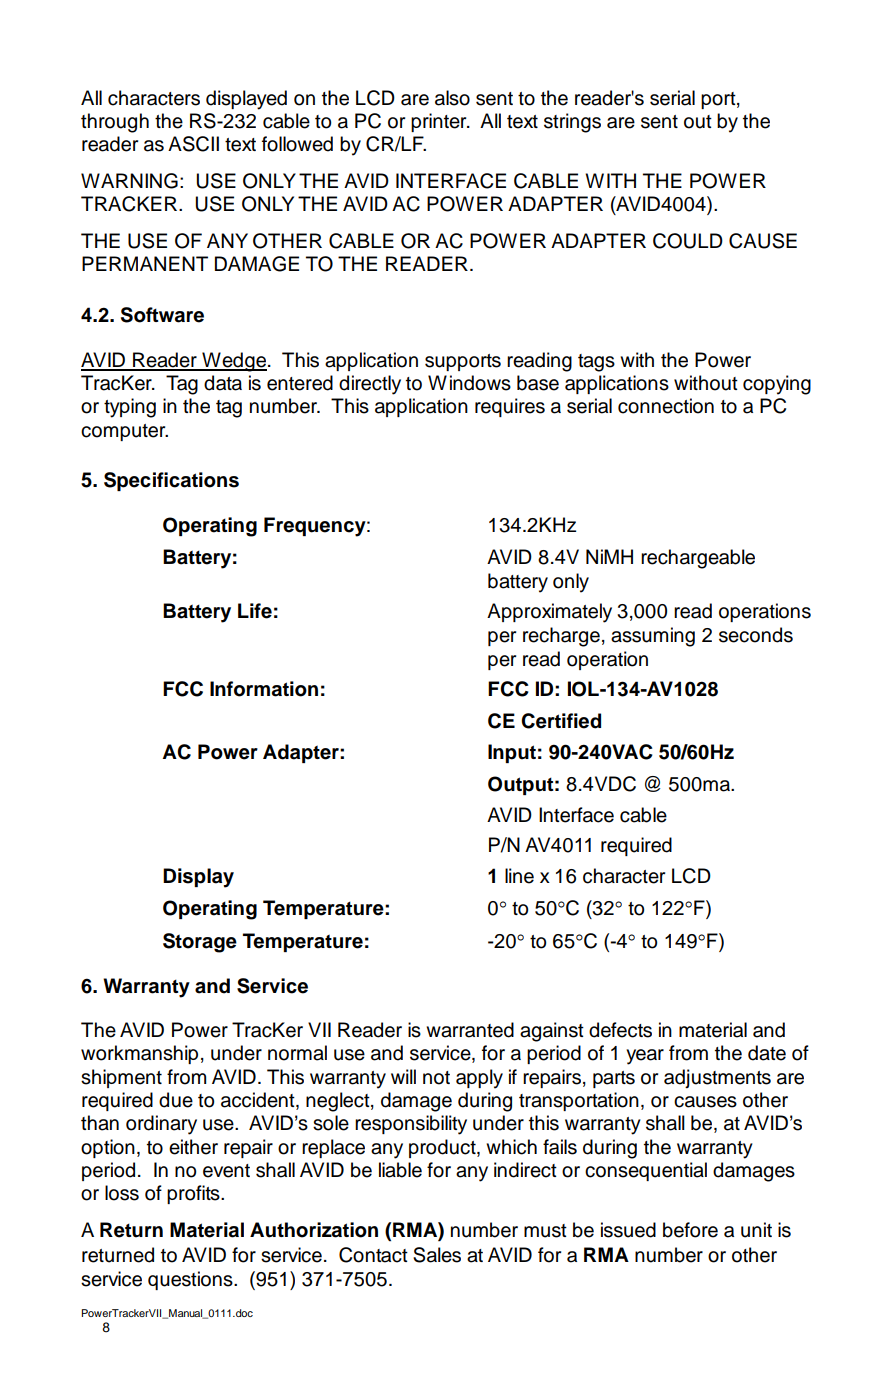  What do you see at coordinates (519, 876) in the page?
I see `line` at bounding box center [519, 876].
